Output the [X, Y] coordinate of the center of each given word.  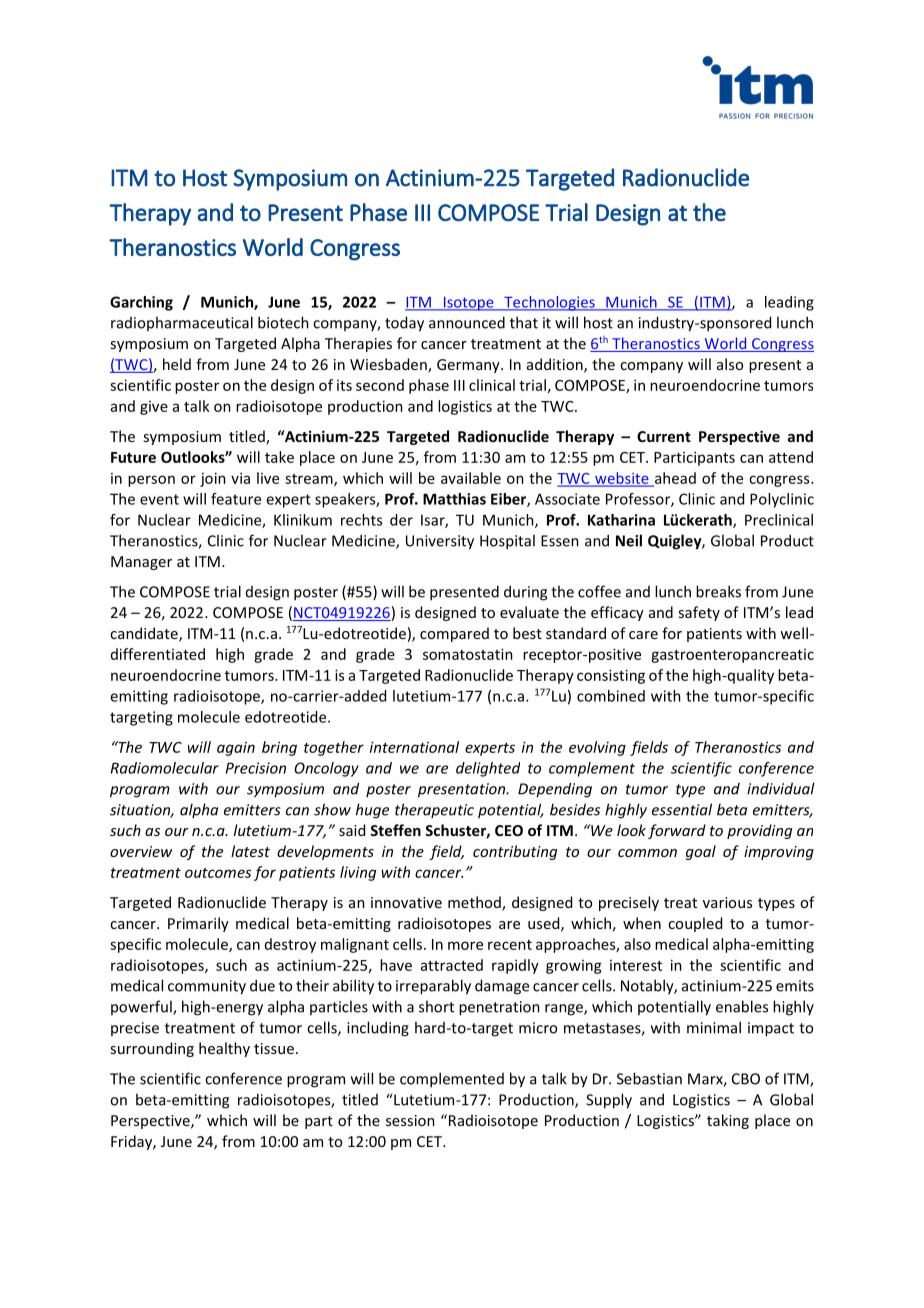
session [410, 1120]
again [236, 749]
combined [611, 696]
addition [556, 365]
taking [728, 1121]
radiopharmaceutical [182, 323]
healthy [224, 1049]
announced [467, 322]
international [414, 747]
